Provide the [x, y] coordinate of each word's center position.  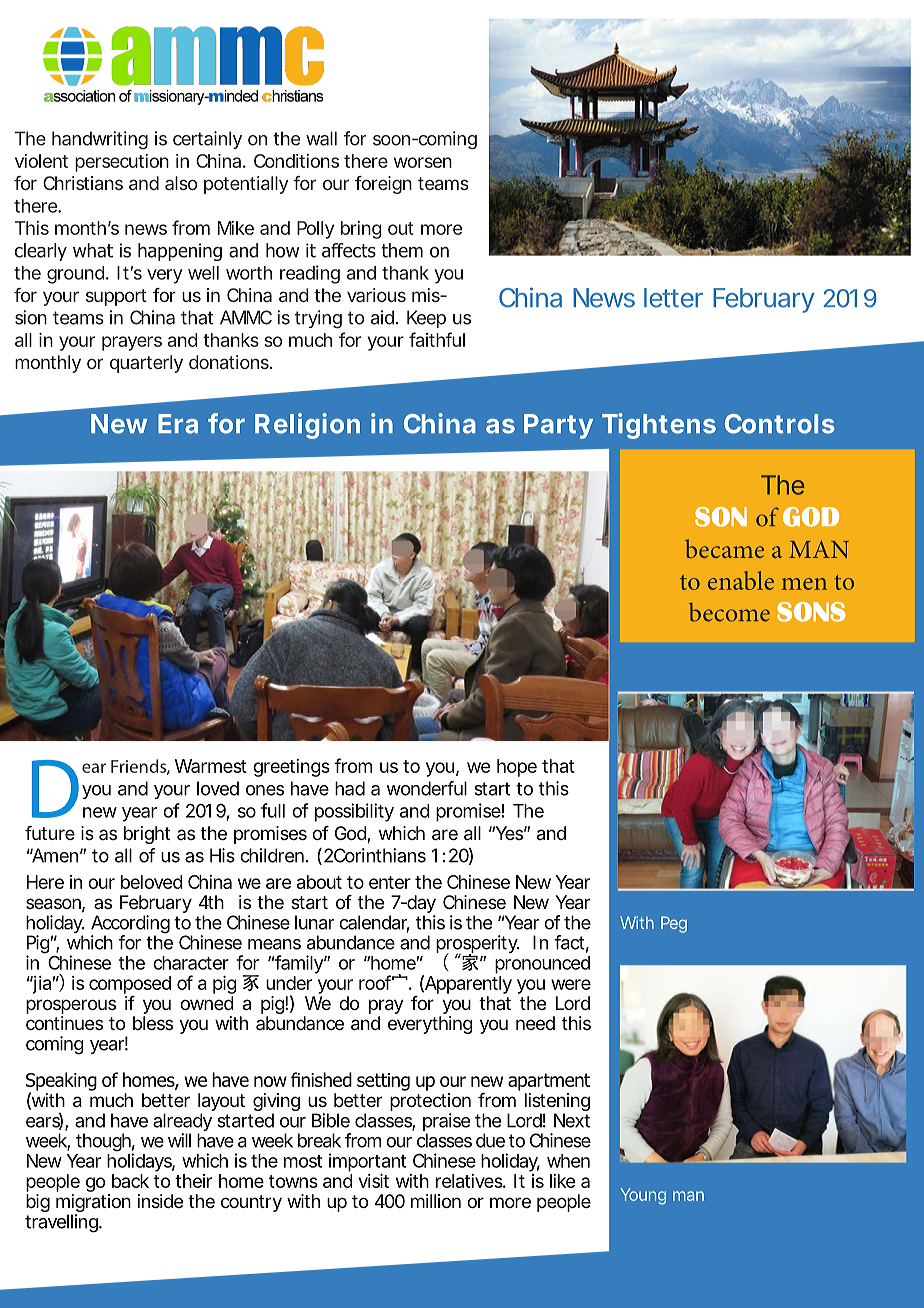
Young [643, 1196]
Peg [674, 924]
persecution [122, 163]
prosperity [478, 945]
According [130, 925]
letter [673, 298]
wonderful [426, 788]
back [130, 1181]
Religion [307, 426]
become [729, 612]
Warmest [211, 766]
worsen [423, 162]
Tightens [659, 426]
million [436, 1201]
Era [178, 424]
